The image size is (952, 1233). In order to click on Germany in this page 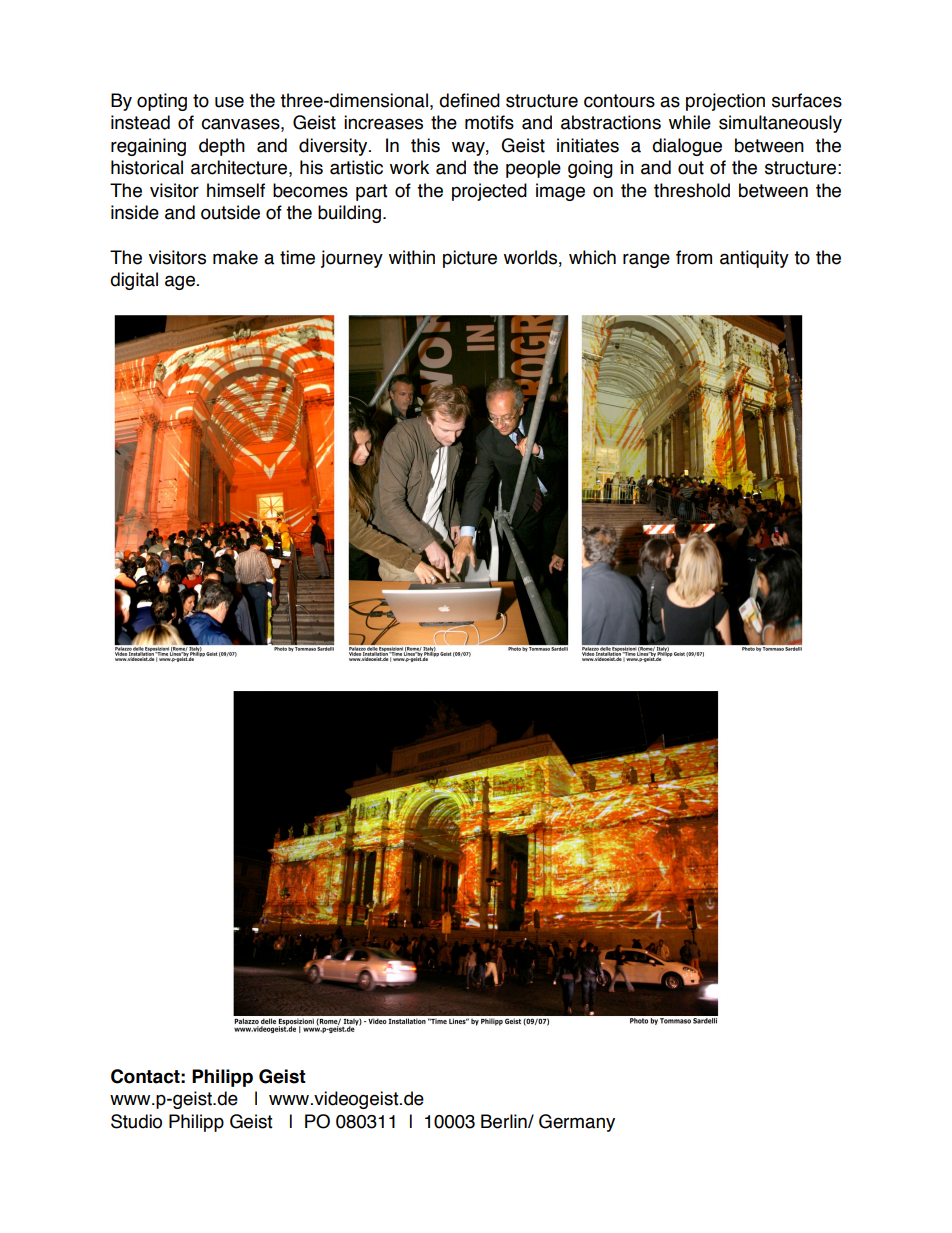, I will do `click(577, 1123)`.
